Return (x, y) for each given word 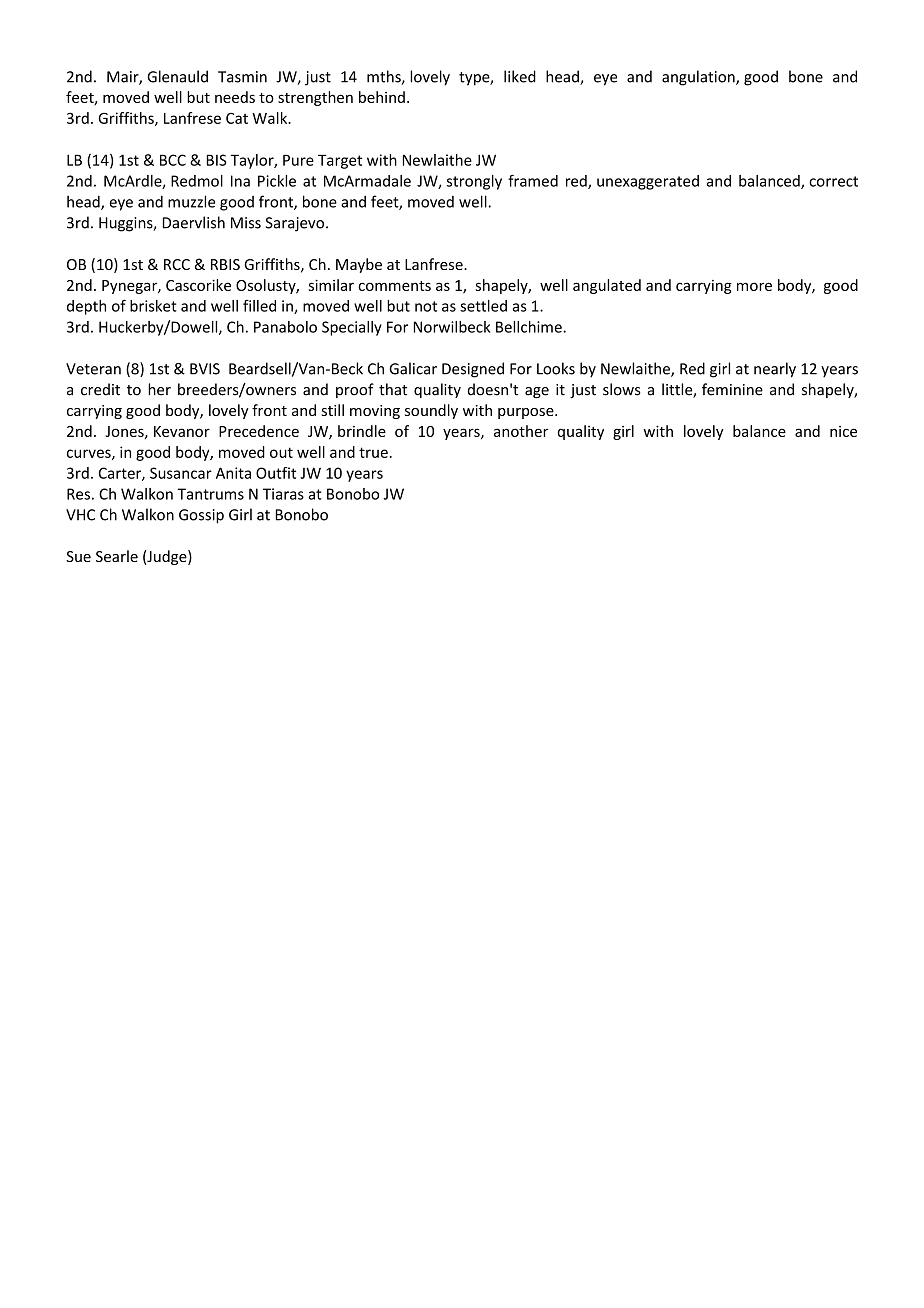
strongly (474, 182)
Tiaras (283, 494)
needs (235, 97)
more (754, 286)
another (521, 431)
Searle (117, 556)
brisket (153, 306)
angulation (699, 78)
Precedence (259, 431)
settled (483, 306)
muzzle (191, 201)
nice (843, 431)
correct (833, 181)
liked (520, 76)
